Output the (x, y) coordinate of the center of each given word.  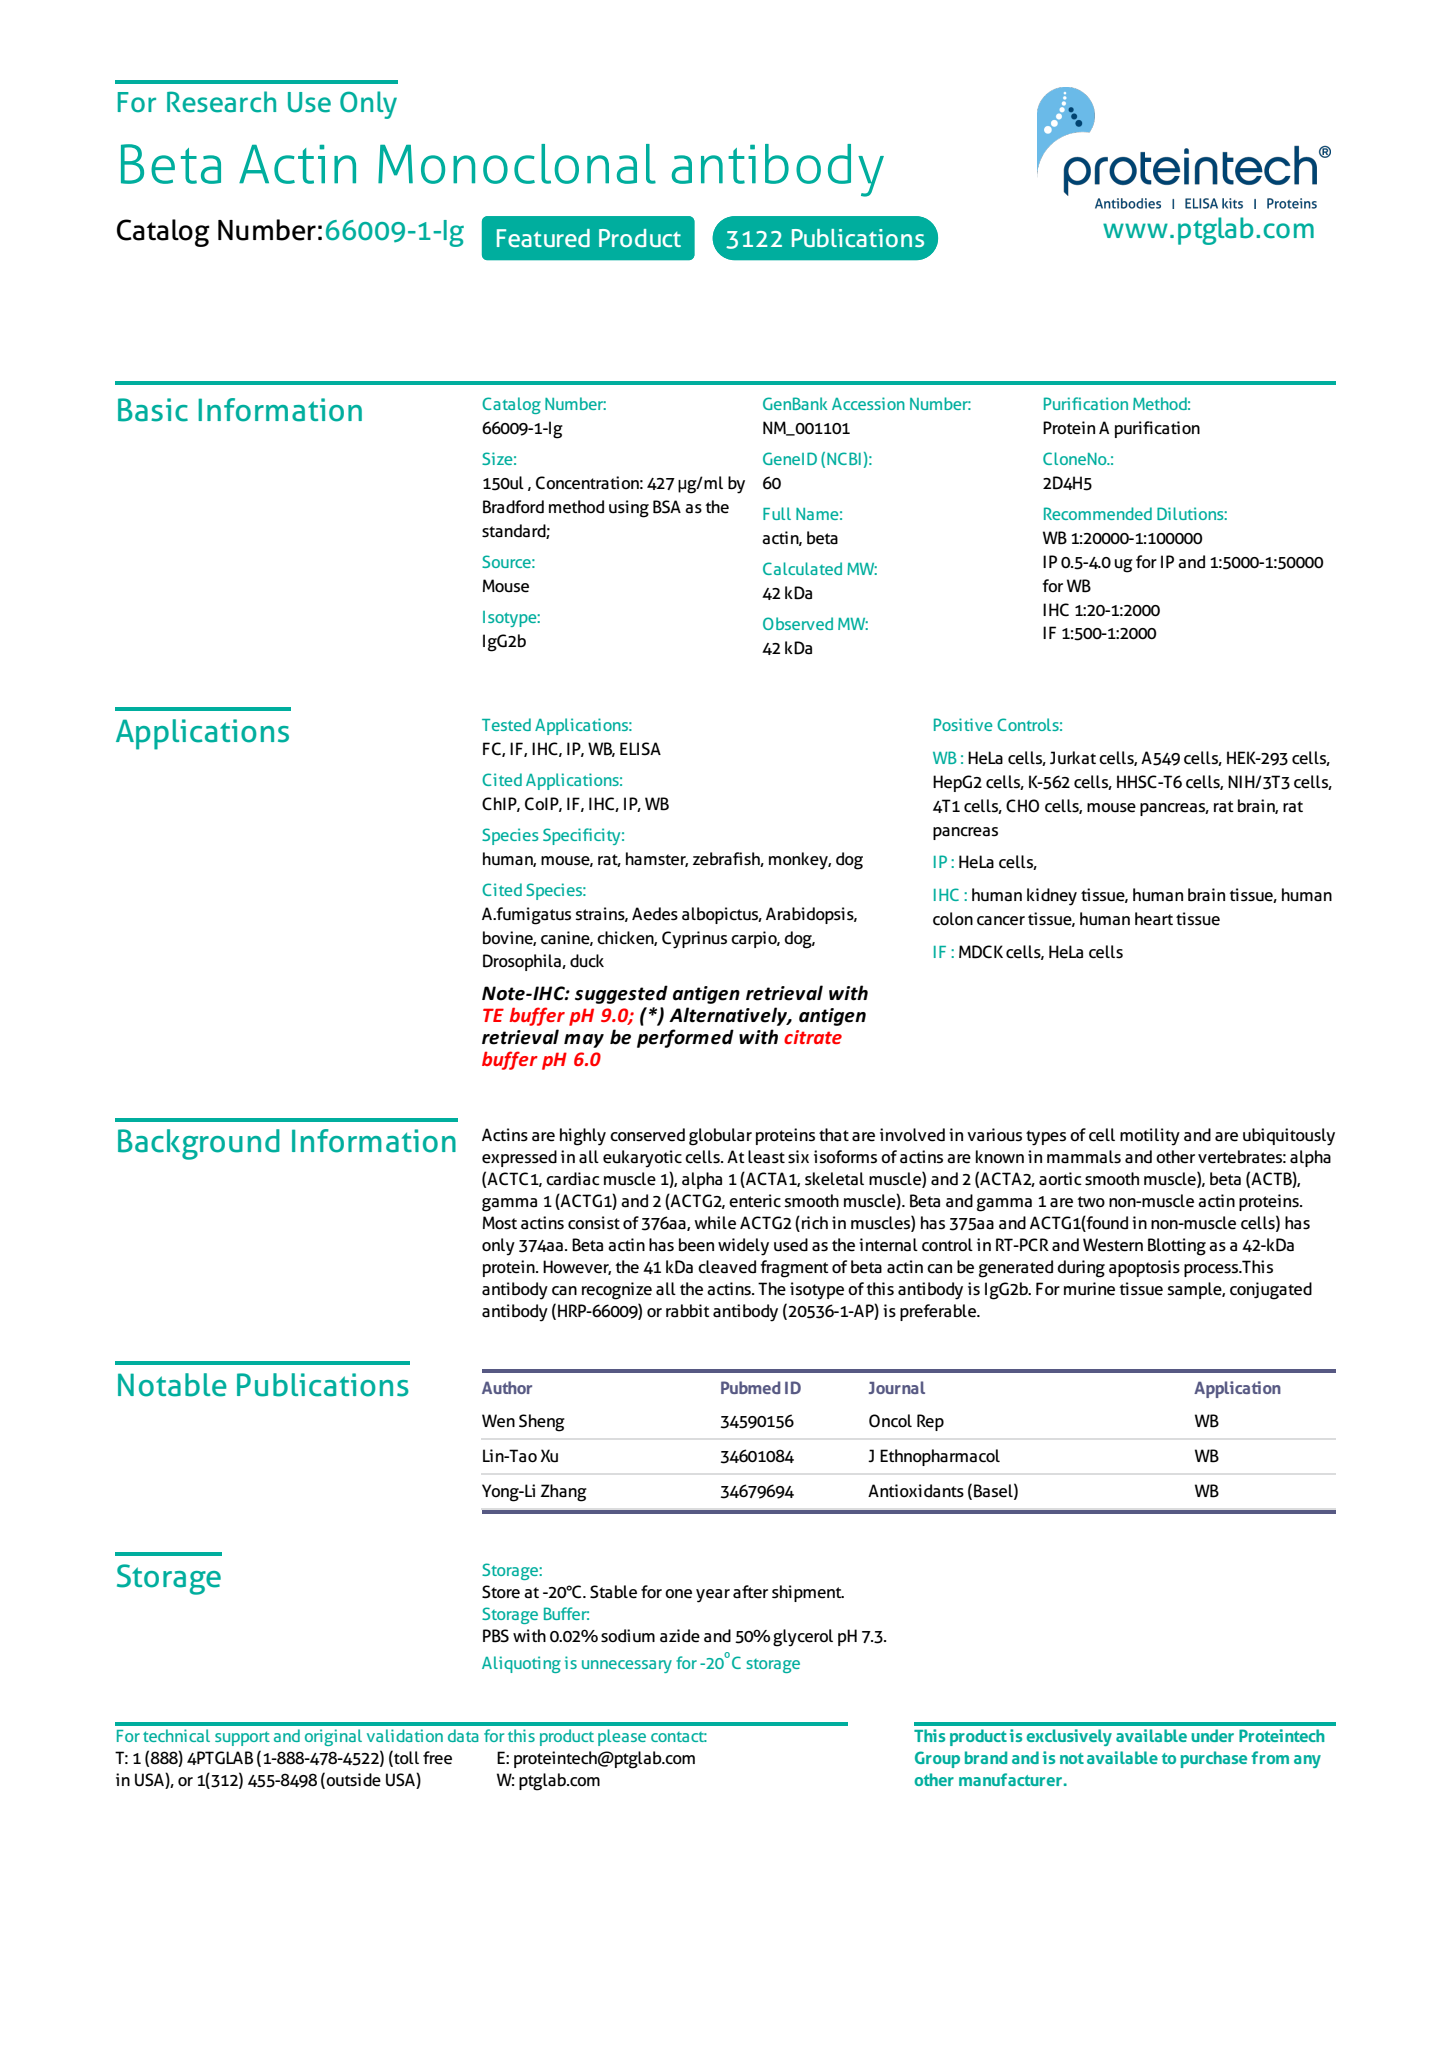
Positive (963, 724)
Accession (868, 403)
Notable (172, 1385)
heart (1154, 919)
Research (221, 102)
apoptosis (1144, 1268)
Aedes (655, 914)
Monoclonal (517, 164)
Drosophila (523, 962)
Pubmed (750, 1387)
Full (777, 513)
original (333, 1737)
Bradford (513, 507)
